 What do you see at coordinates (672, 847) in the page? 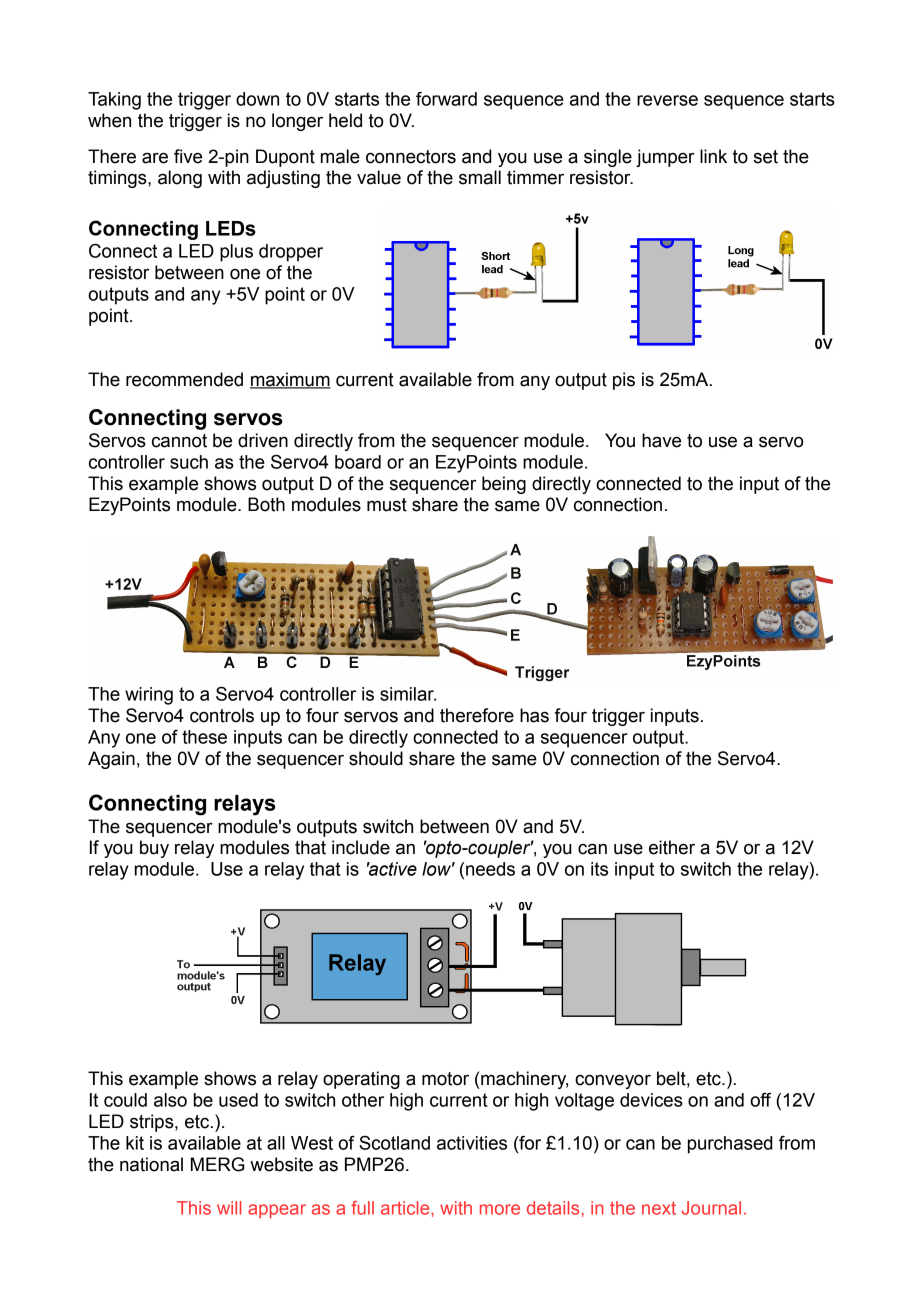
I see `either` at bounding box center [672, 847].
